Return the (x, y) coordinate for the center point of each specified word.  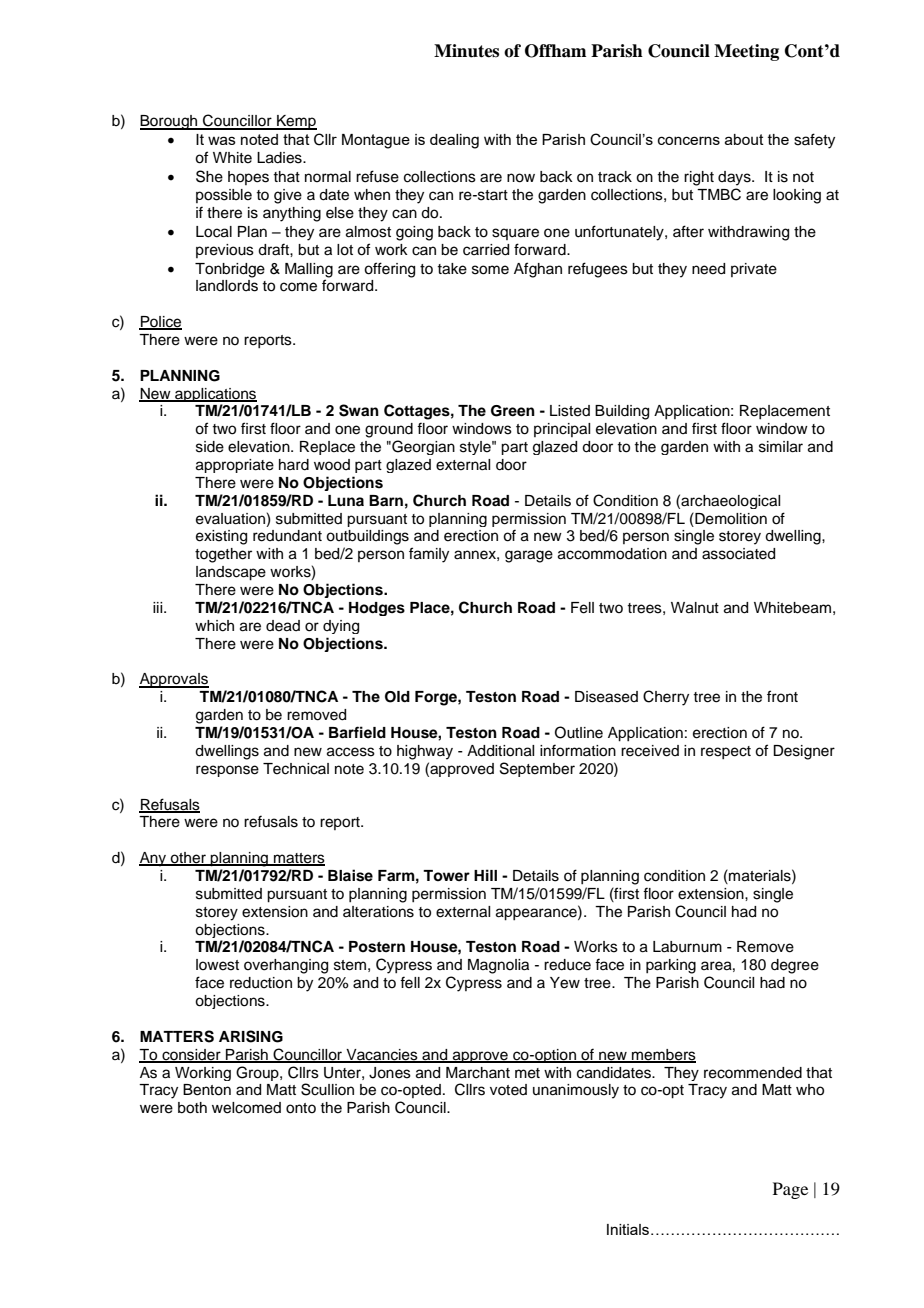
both (192, 1108)
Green (513, 411)
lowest (217, 965)
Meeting (746, 52)
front (782, 696)
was (222, 140)
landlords (227, 286)
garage (529, 556)
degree (795, 966)
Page (790, 1190)
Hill (485, 875)
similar (781, 447)
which (214, 626)
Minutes (466, 51)
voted (508, 1090)
